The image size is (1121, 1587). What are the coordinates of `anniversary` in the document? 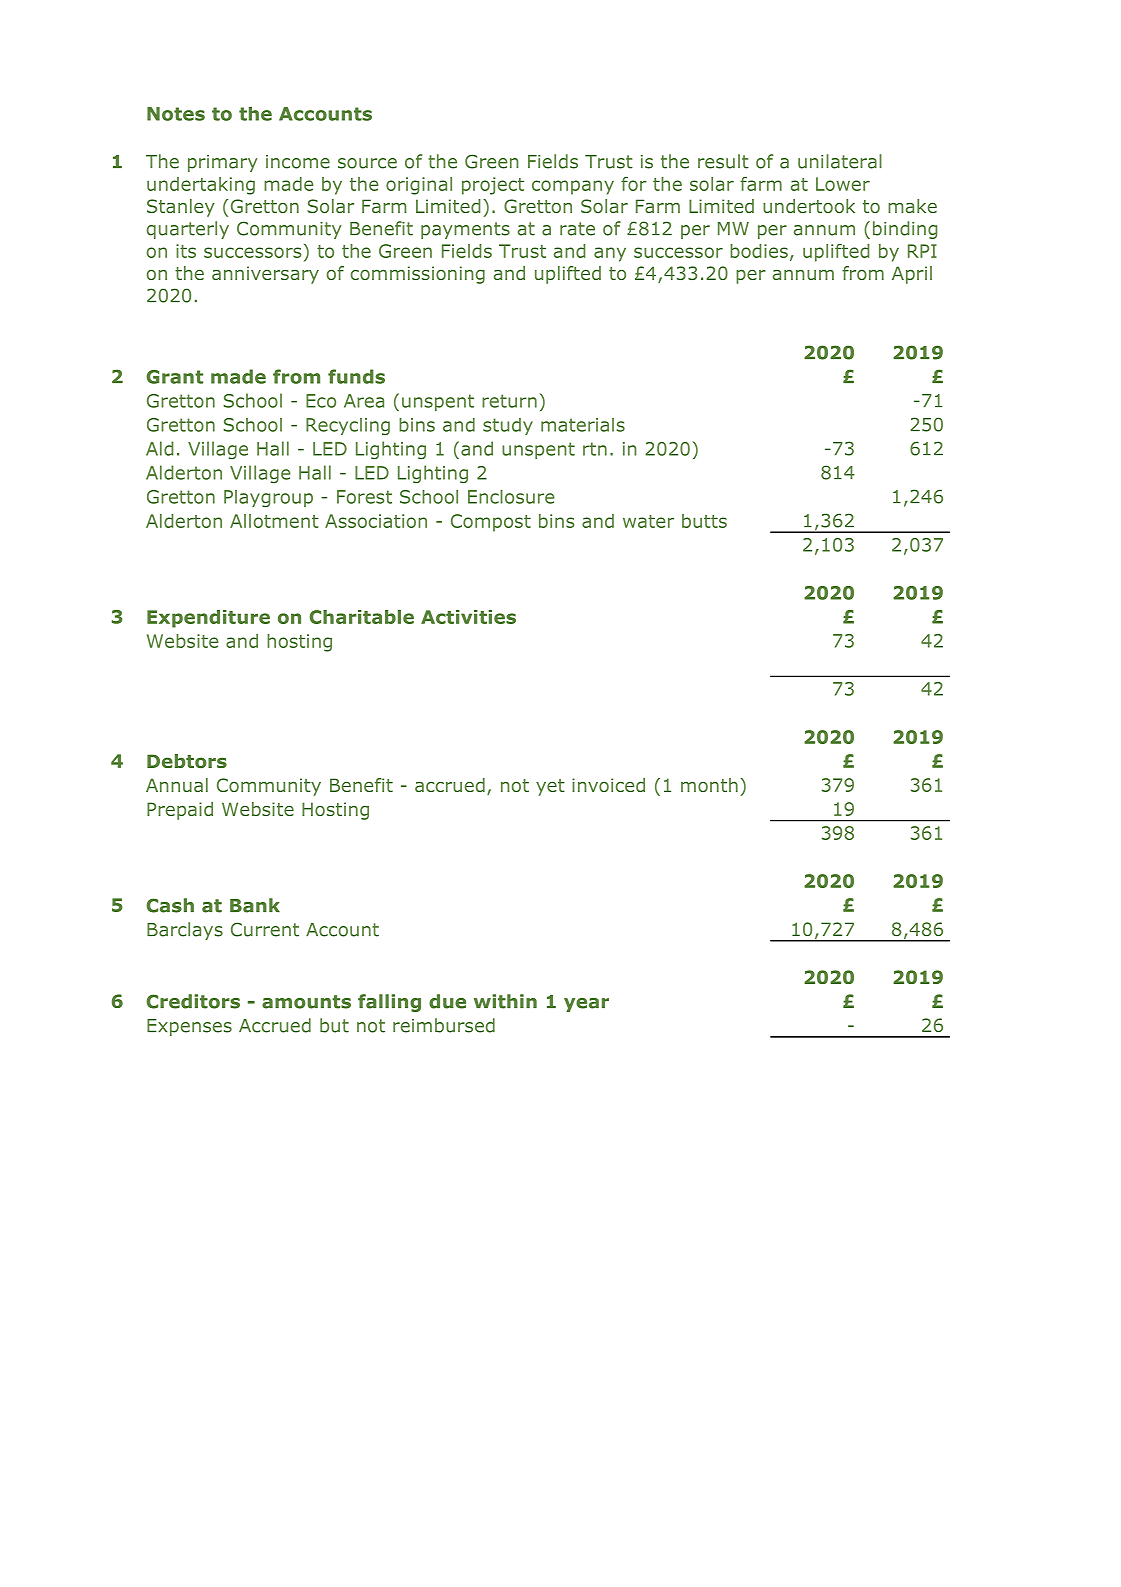 It's located at (265, 275).
